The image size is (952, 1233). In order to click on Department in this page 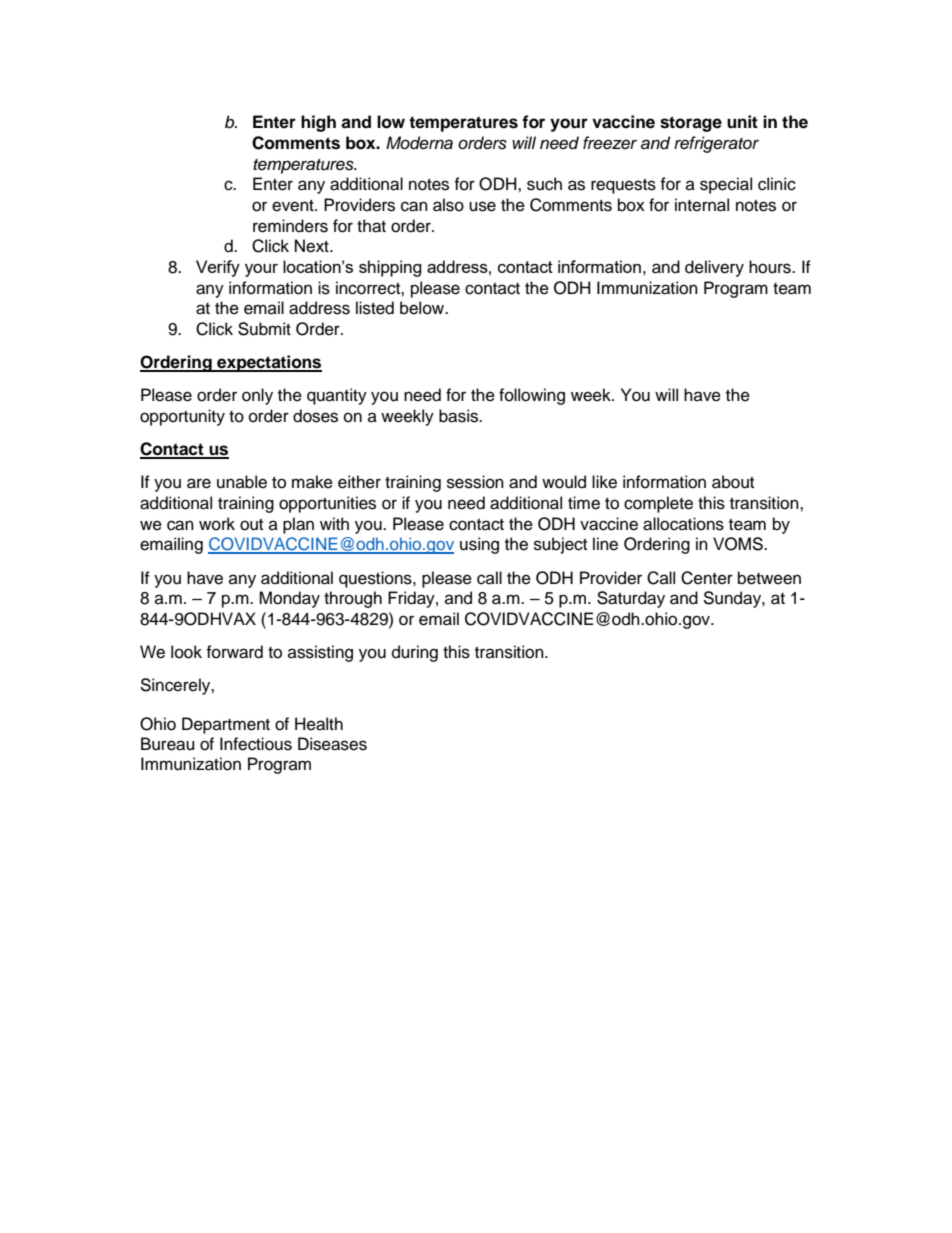, I will do `click(226, 725)`.
